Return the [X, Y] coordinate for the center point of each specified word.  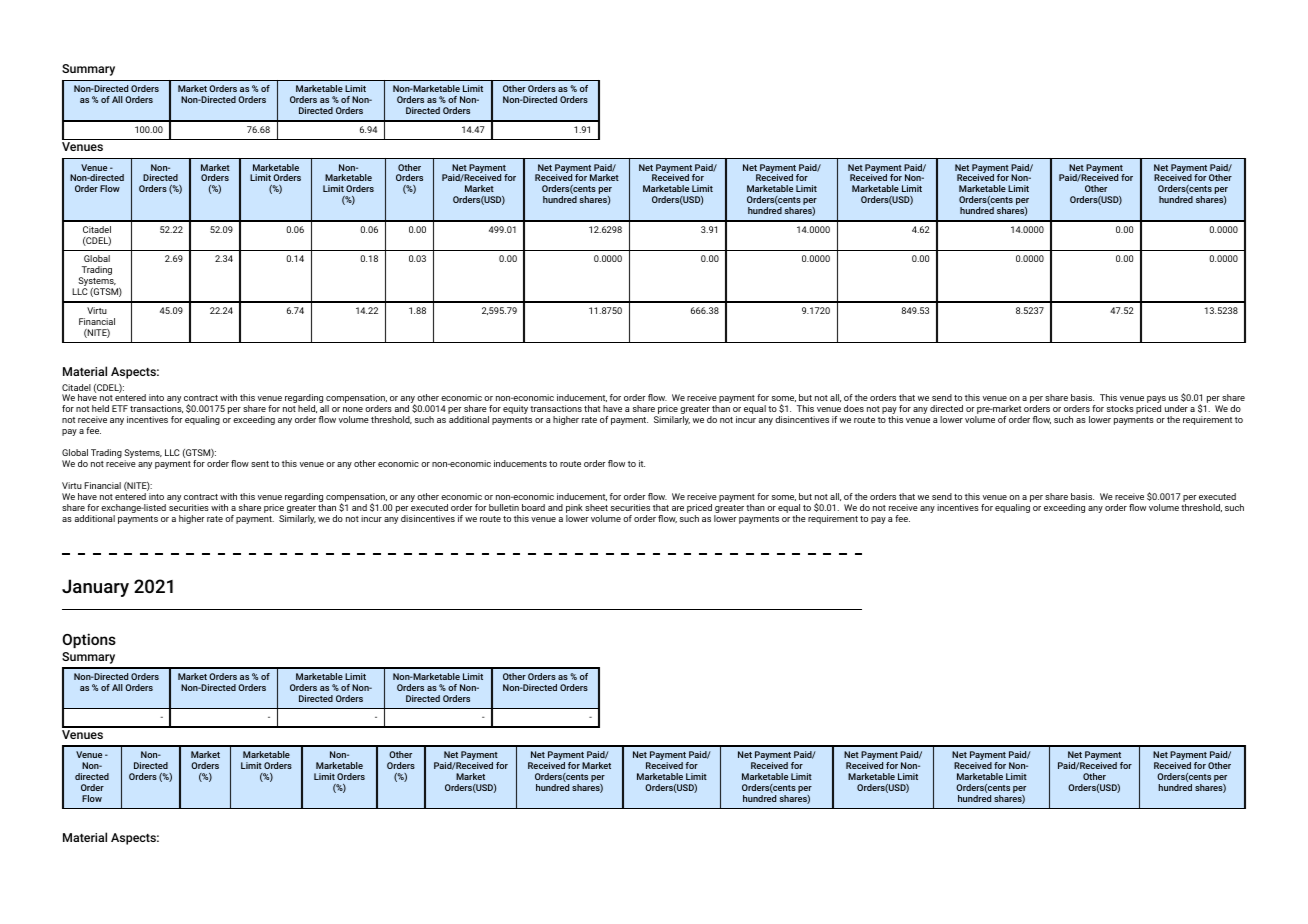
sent [260, 464]
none [353, 409]
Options [89, 640]
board [533, 507]
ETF [120, 408]
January [95, 588]
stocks [1120, 408]
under [1176, 408]
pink [574, 508]
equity [515, 409]
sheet [596, 507]
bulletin [504, 507]
